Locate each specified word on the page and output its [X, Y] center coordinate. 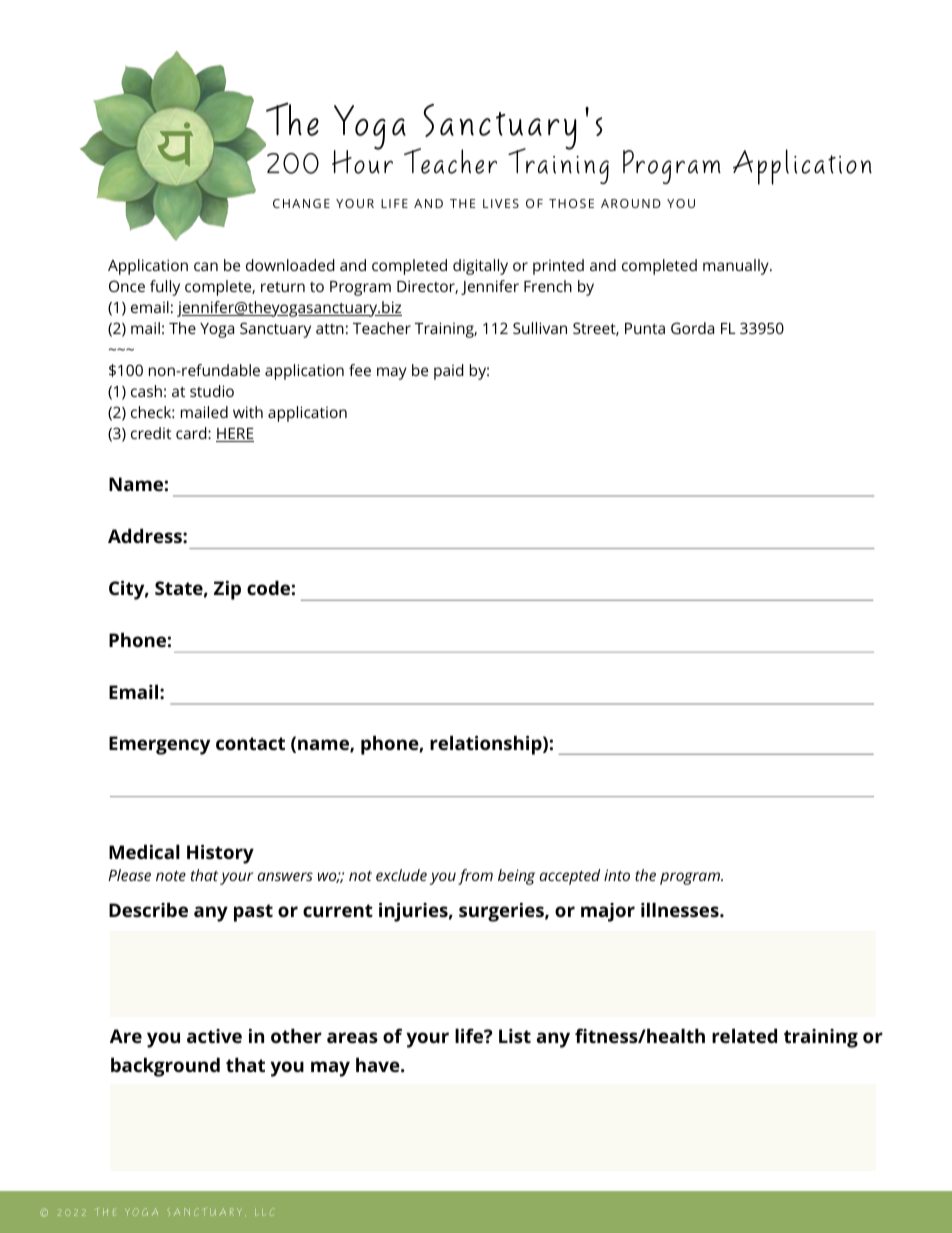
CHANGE [301, 203]
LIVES [501, 203]
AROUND [631, 203]
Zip [227, 590]
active [214, 1036]
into [617, 875]
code [268, 587]
